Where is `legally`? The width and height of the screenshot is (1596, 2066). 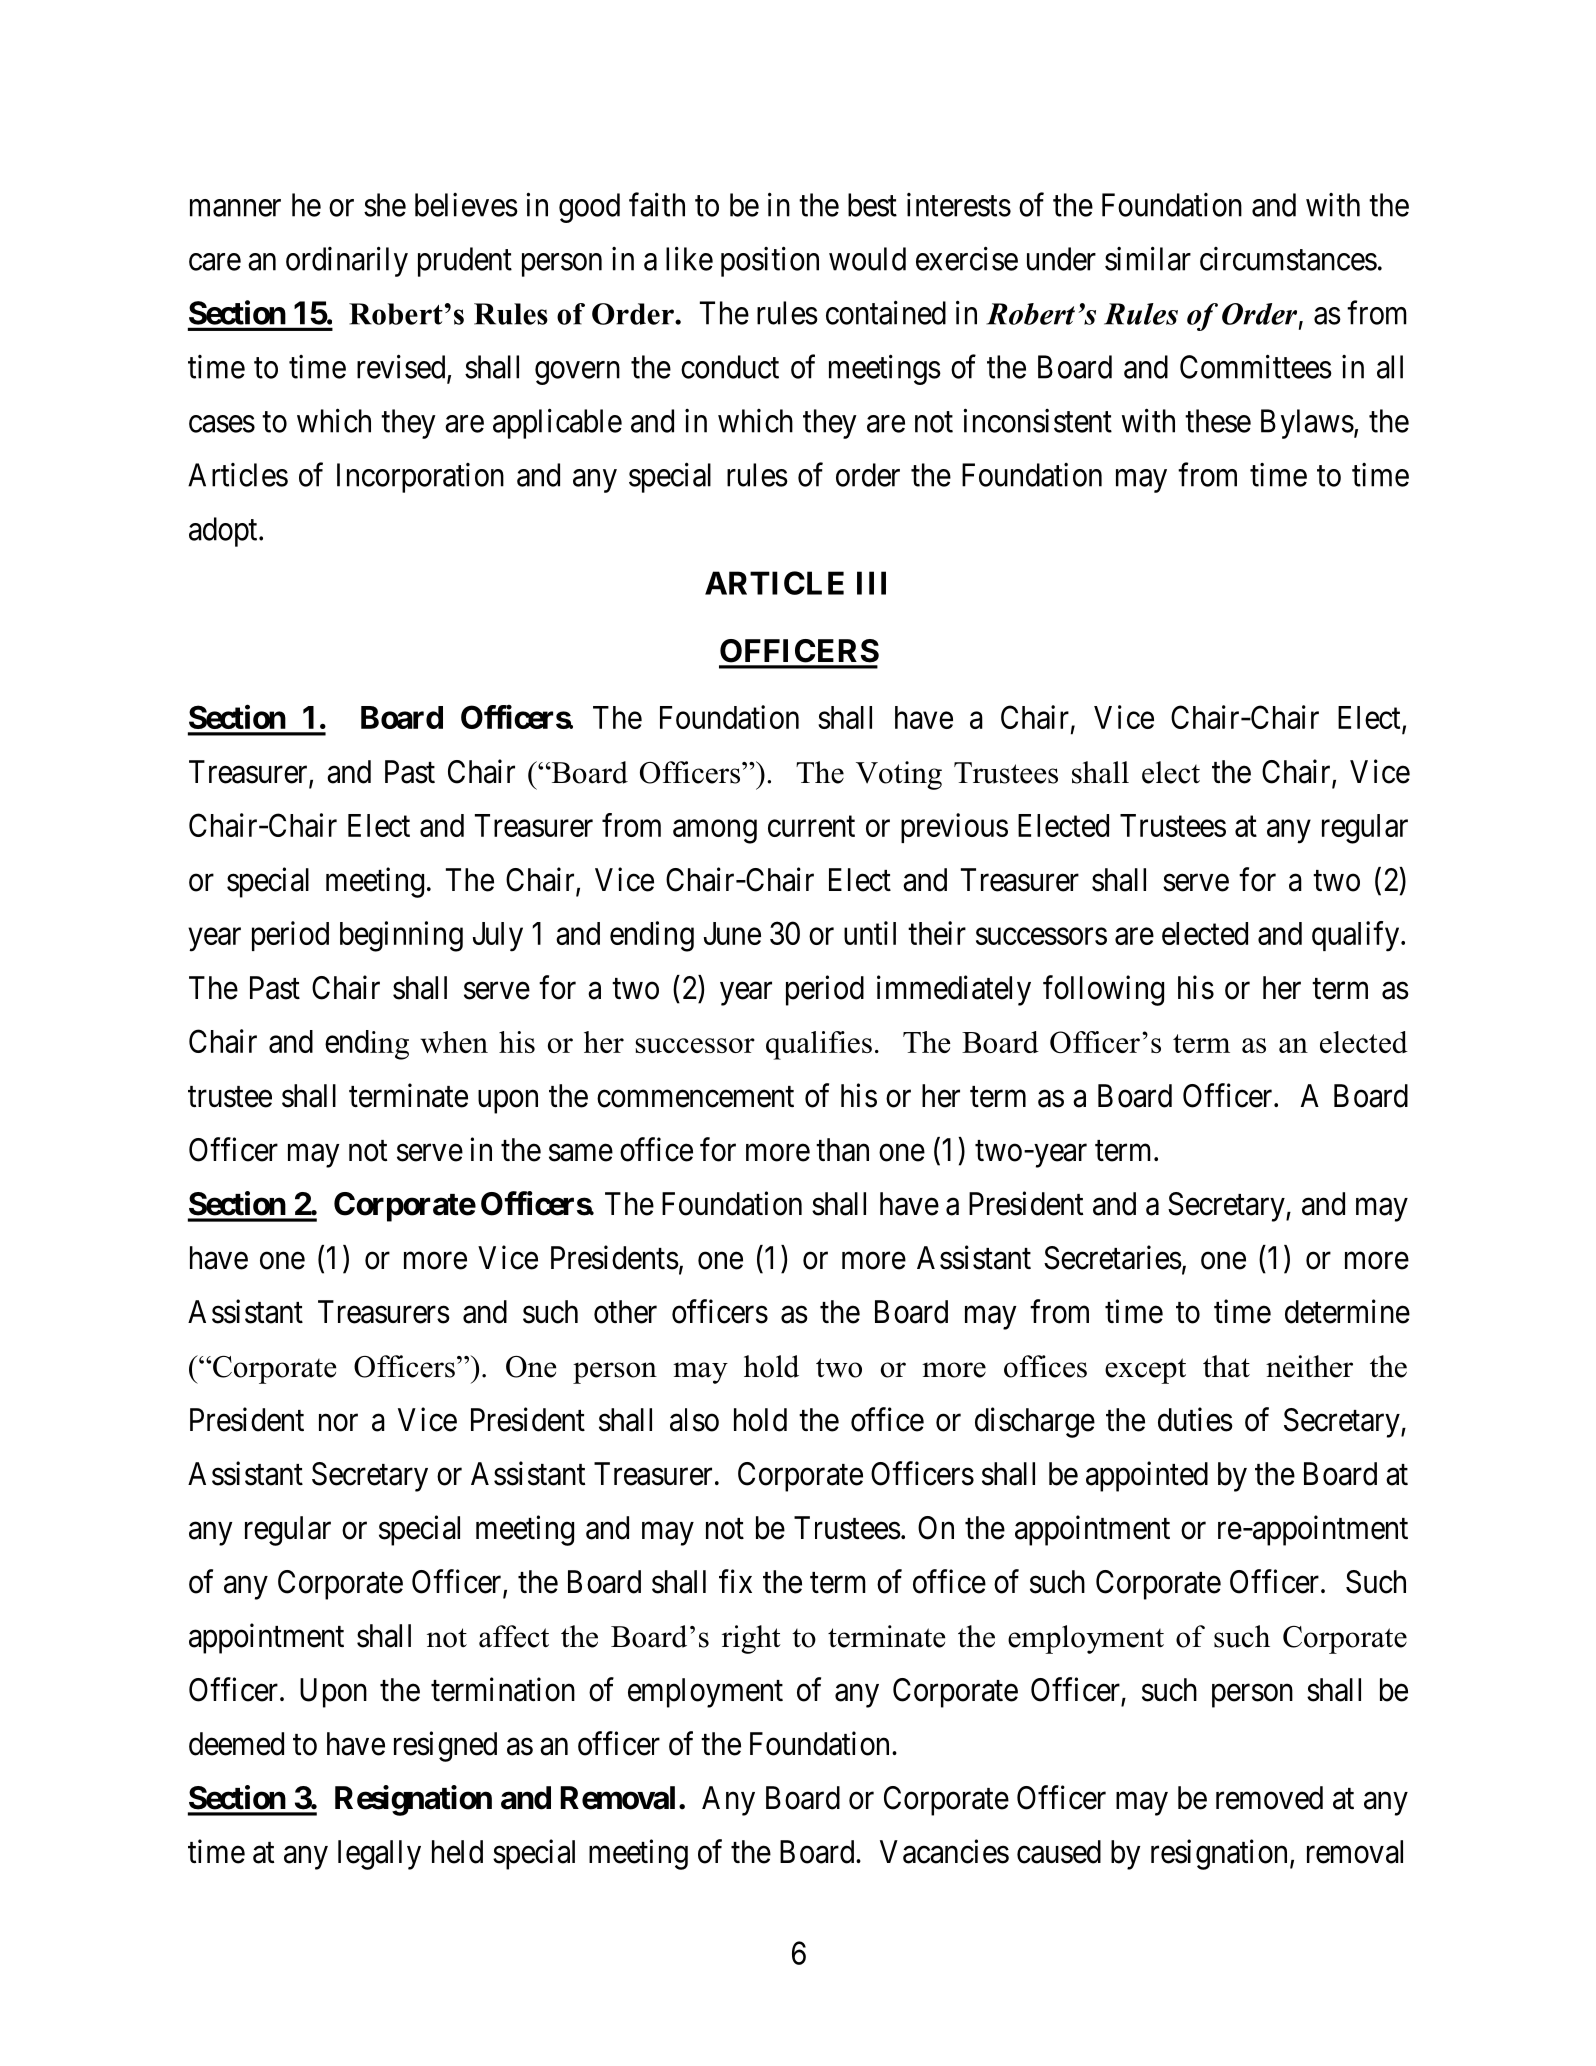 legally is located at coordinates (379, 1855).
